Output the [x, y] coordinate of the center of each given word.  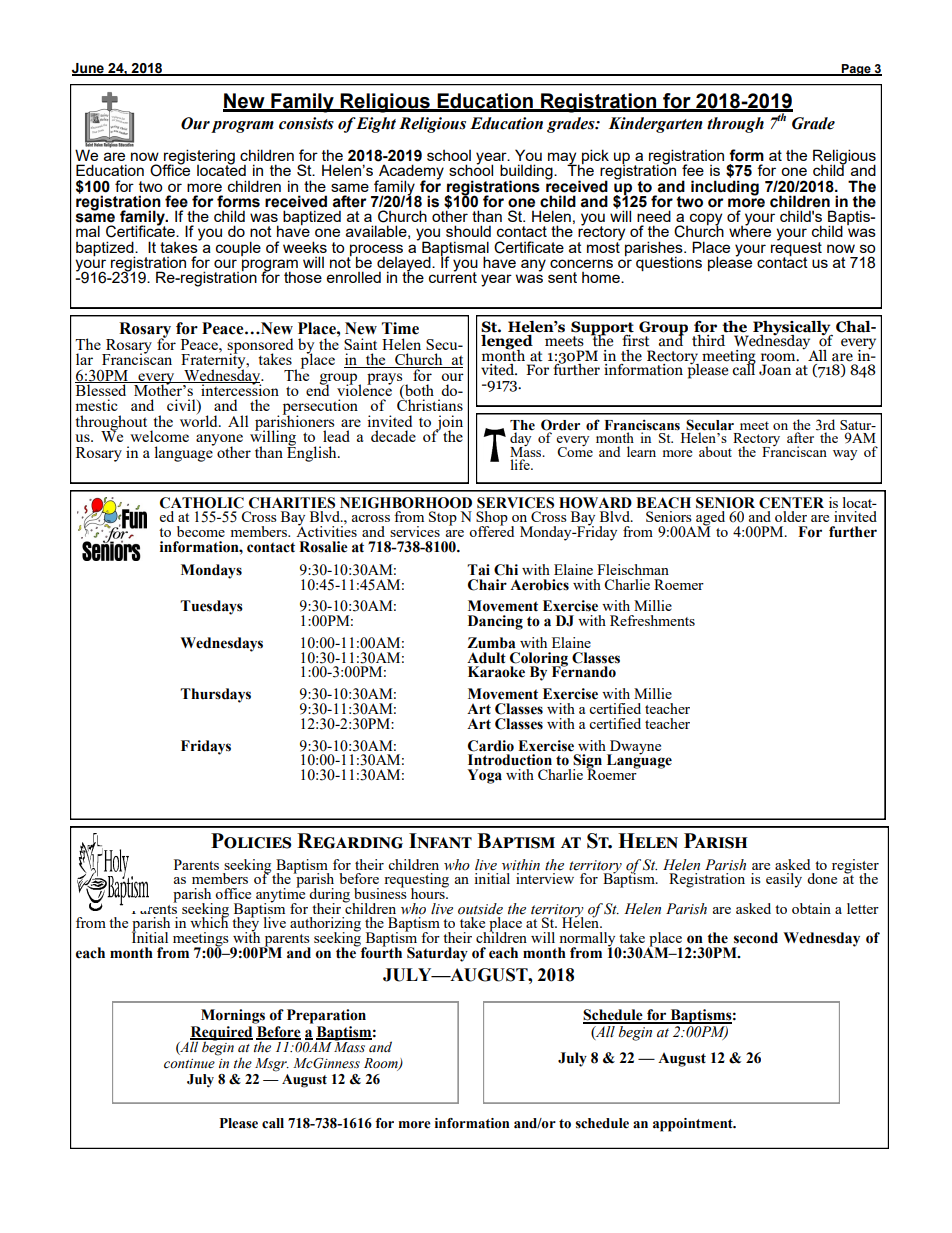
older [791, 516]
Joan [775, 370]
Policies [251, 841]
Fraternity [214, 361]
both [418, 391]
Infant [440, 840]
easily [784, 880]
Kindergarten [656, 125]
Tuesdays [211, 607]
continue [189, 1064]
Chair [487, 585]
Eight [375, 125]
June [89, 69]
